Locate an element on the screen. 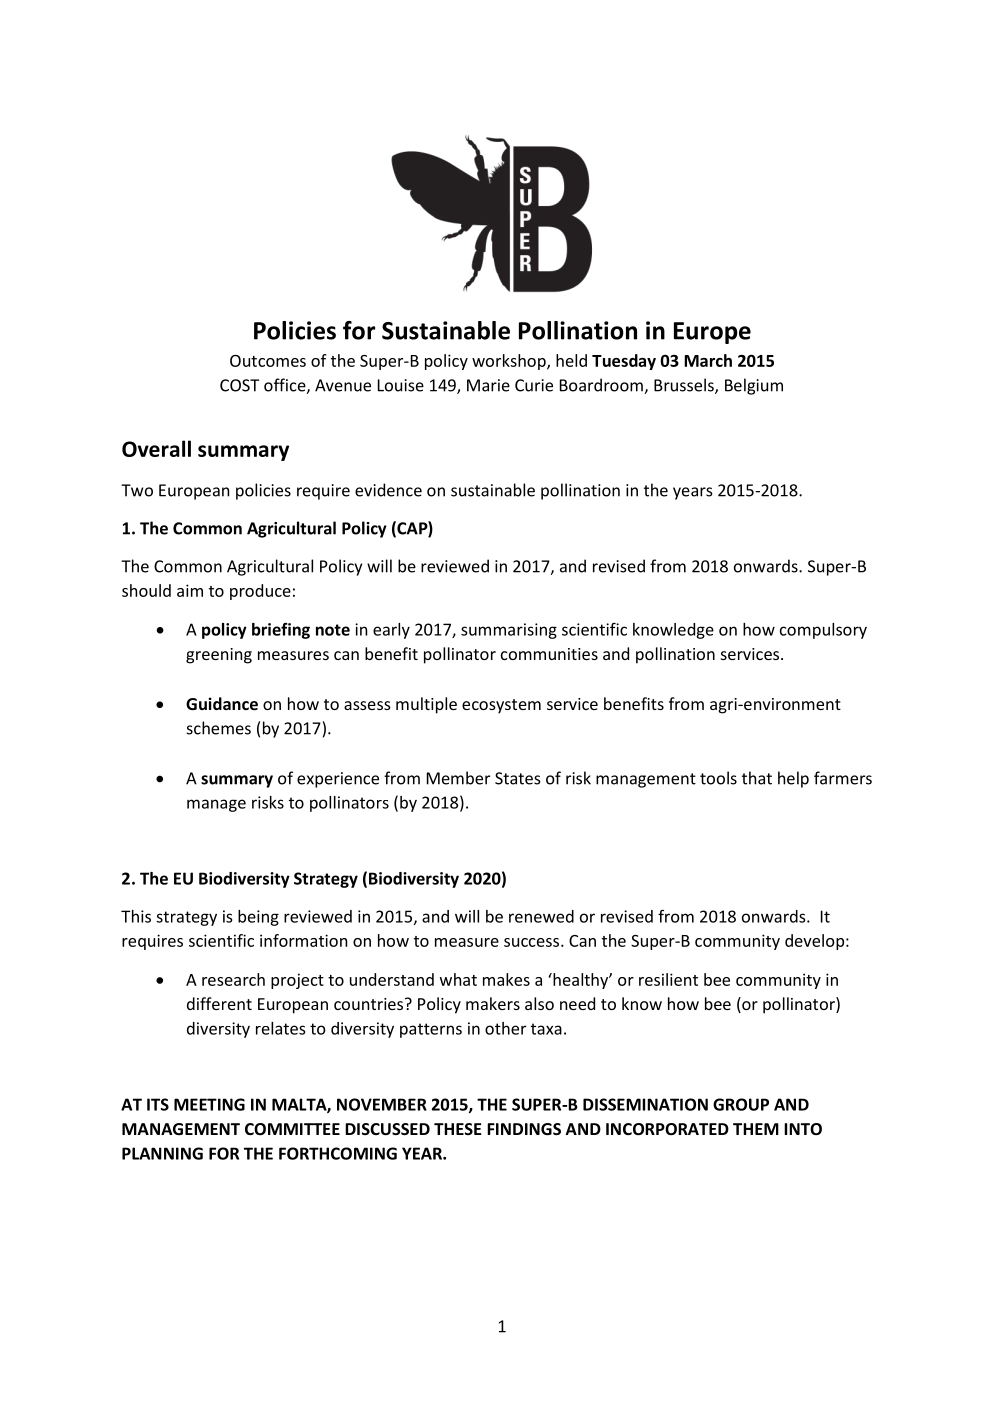 This screenshot has height=1420, width=1004. THEM is located at coordinates (756, 1129).
